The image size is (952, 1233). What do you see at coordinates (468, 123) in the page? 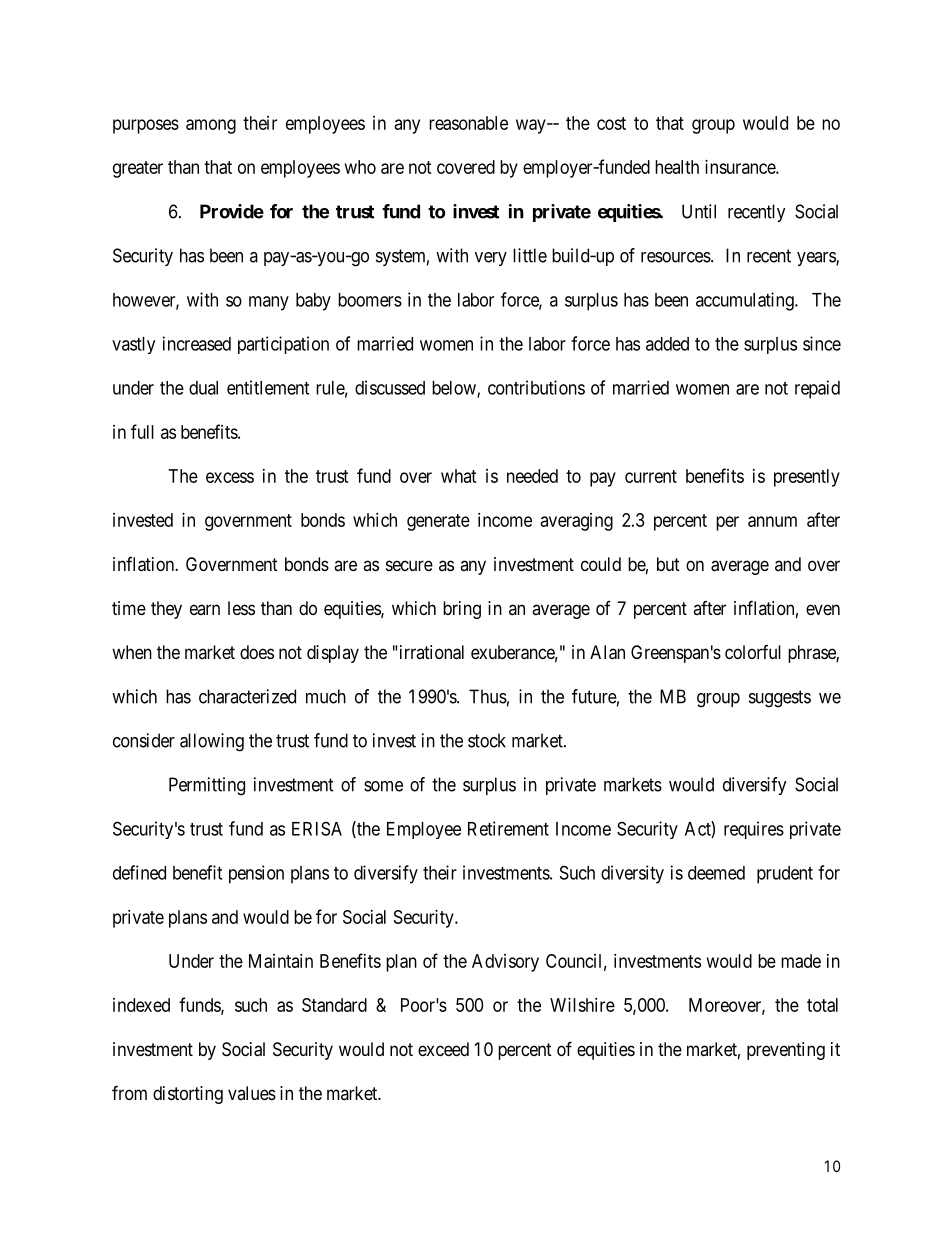
I see `reasonable` at bounding box center [468, 123].
